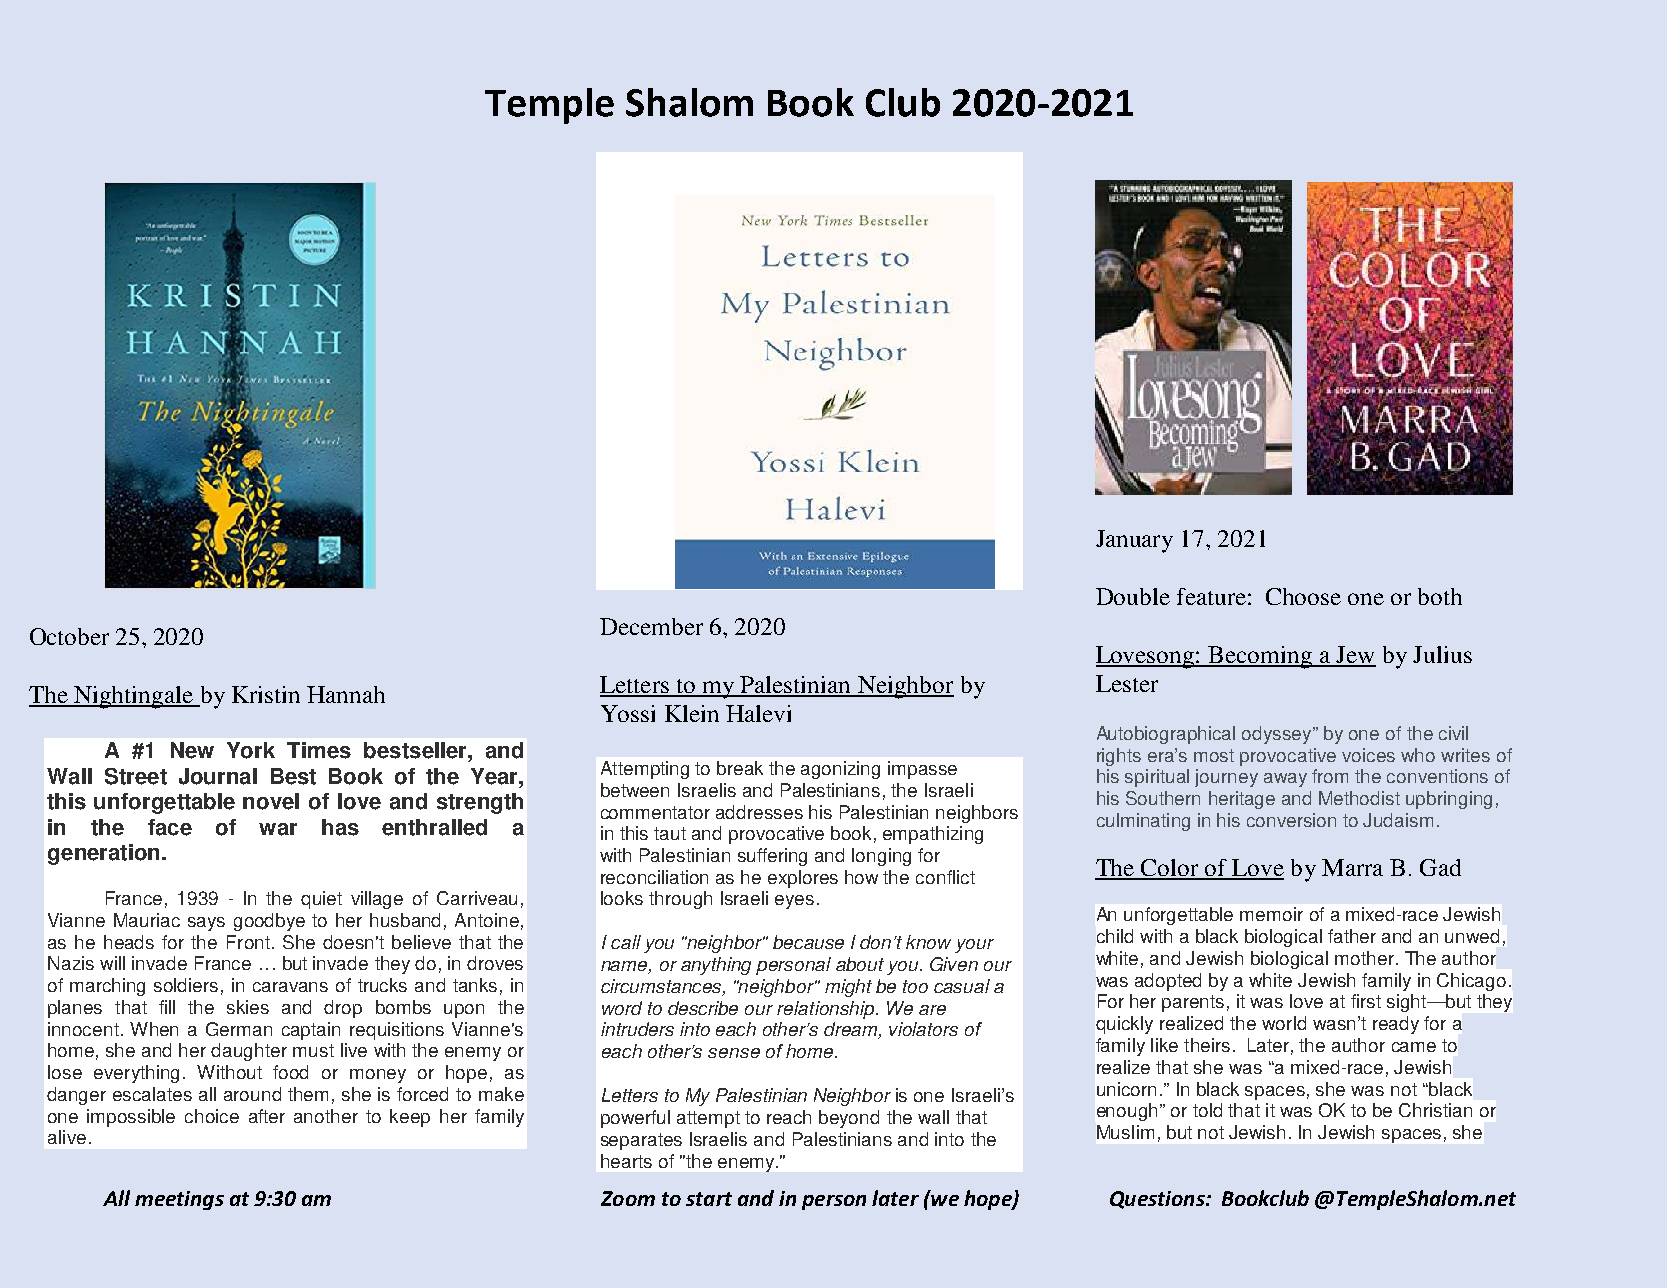 This screenshot has width=1667, height=1288. I want to click on world, so click(1284, 1023).
